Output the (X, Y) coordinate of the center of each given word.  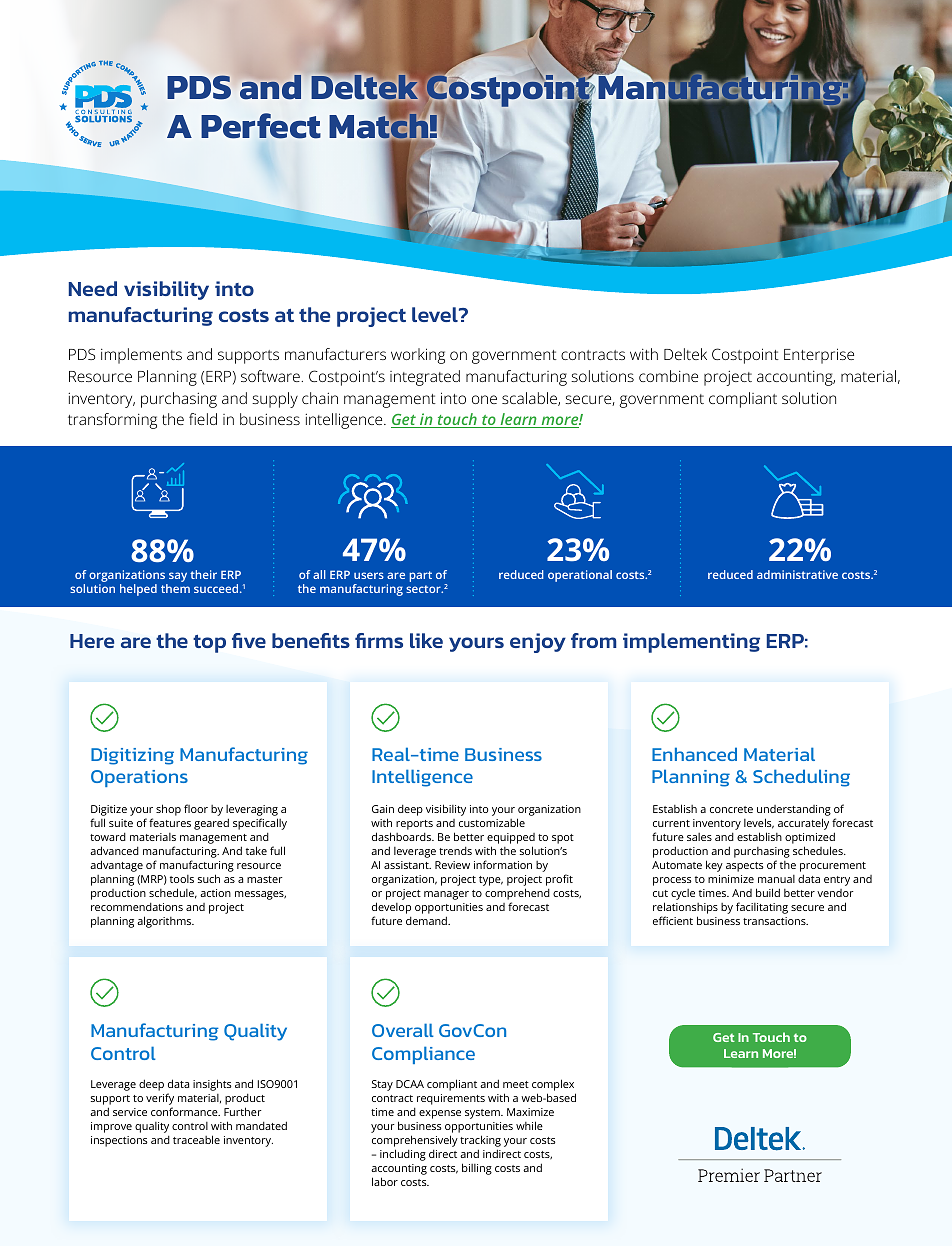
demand (427, 920)
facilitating (762, 908)
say (178, 577)
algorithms (165, 922)
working (418, 356)
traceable (196, 1139)
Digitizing (132, 756)
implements (141, 356)
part (420, 576)
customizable (492, 822)
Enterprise (819, 356)
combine (668, 376)
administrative (797, 574)
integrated (425, 378)
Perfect (261, 126)
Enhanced (694, 754)
